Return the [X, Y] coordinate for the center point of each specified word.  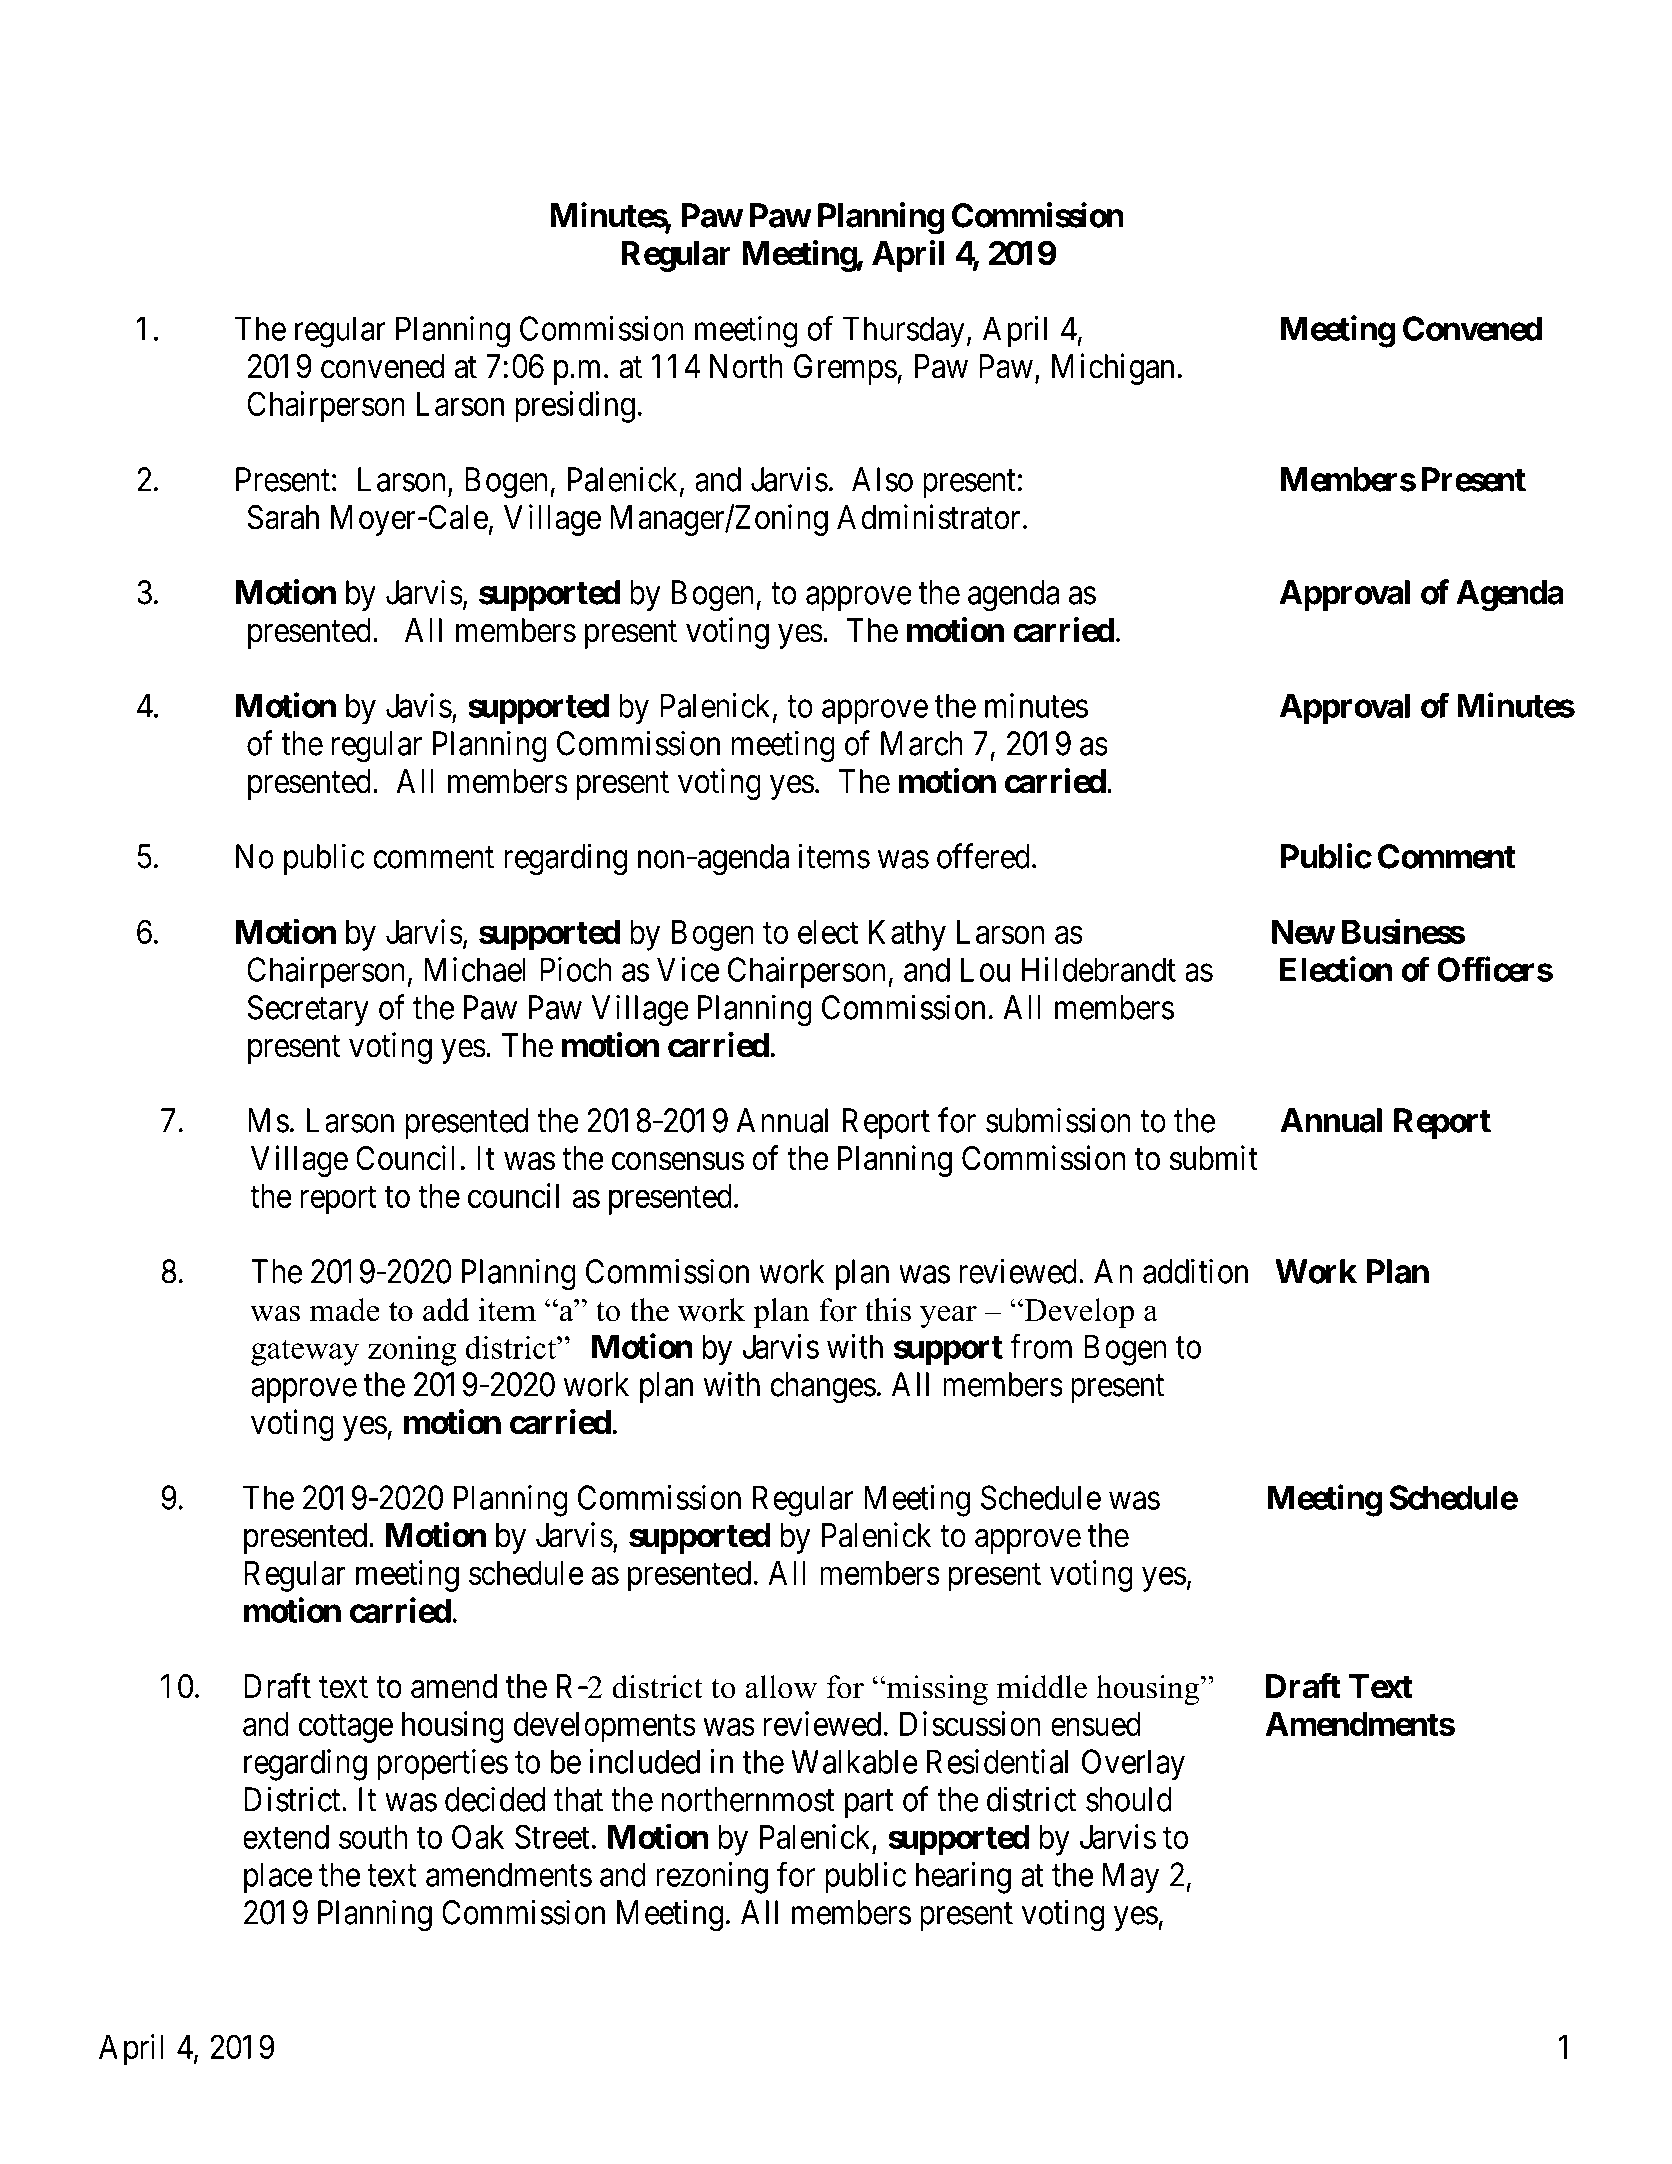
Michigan [1113, 369]
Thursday [904, 332]
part [869, 1804]
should [1129, 1799]
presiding [575, 407]
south [373, 1837]
